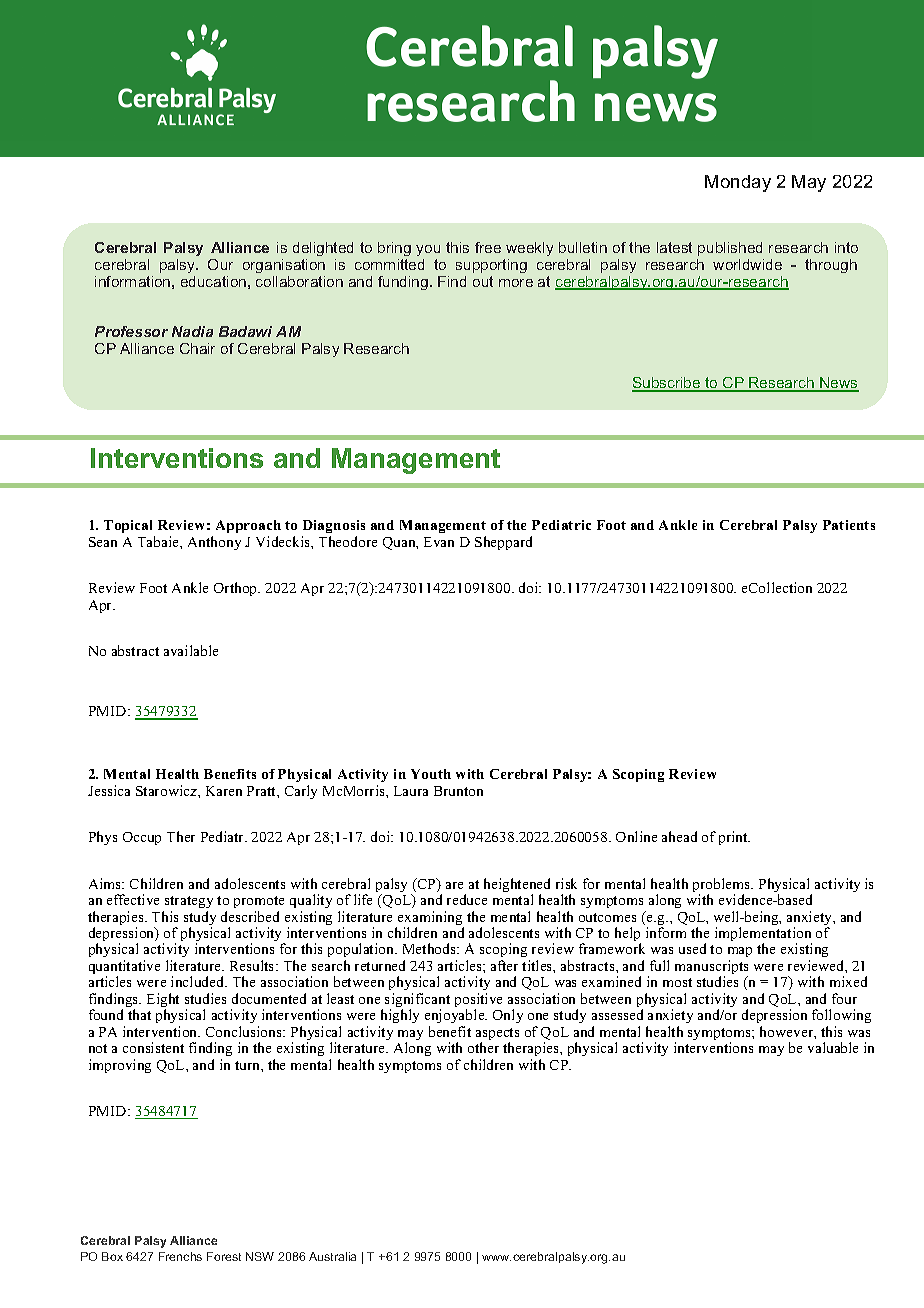 Image resolution: width=924 pixels, height=1308 pixels. What do you see at coordinates (503, 543) in the document?
I see `Sheppard` at bounding box center [503, 543].
